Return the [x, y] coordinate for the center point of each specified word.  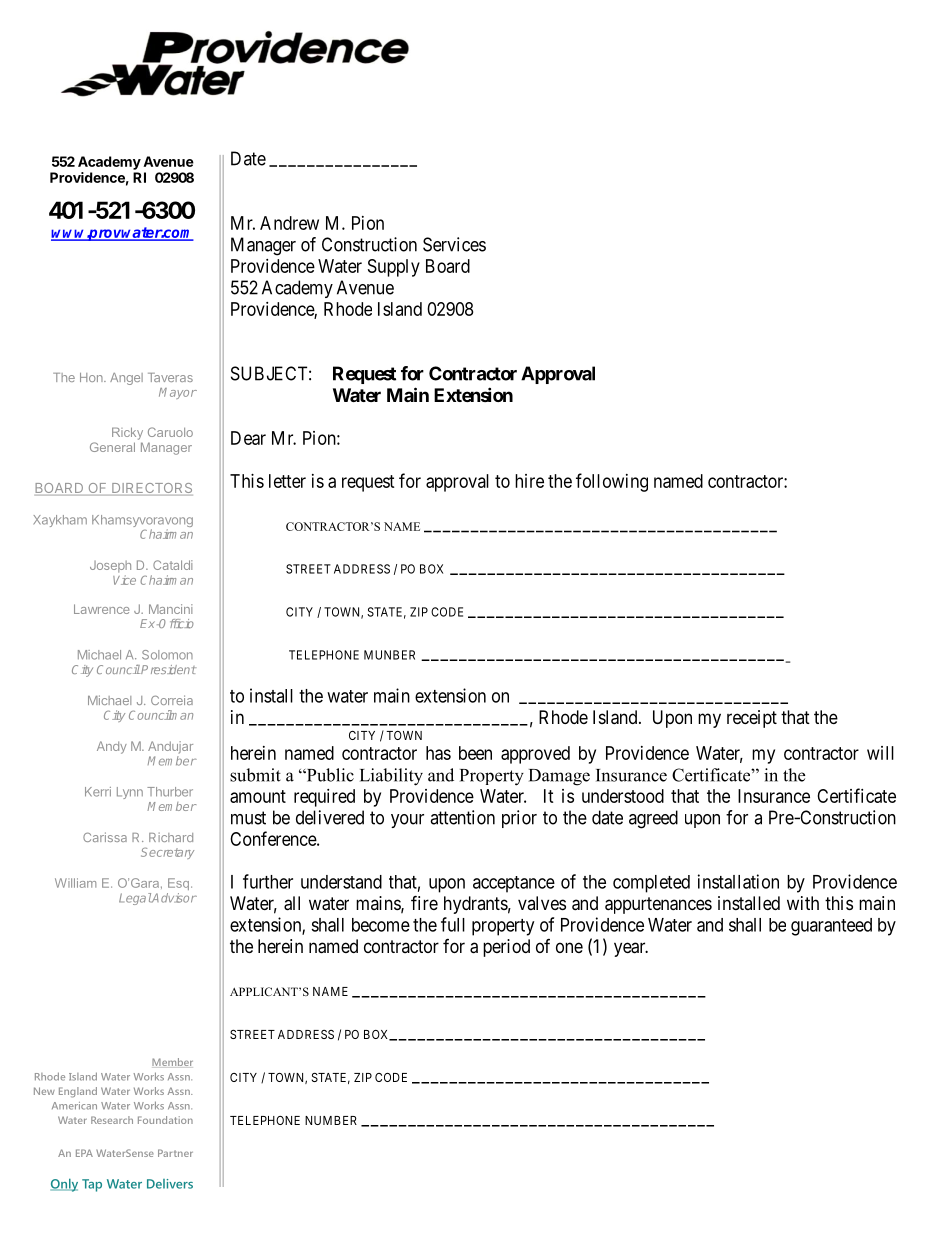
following [612, 482]
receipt [752, 719]
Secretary [167, 853]
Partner [175, 1153]
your [407, 821]
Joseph [110, 567]
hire [529, 481]
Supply [394, 268]
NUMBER [331, 1120]
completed [651, 884]
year [631, 949]
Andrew [289, 223]
